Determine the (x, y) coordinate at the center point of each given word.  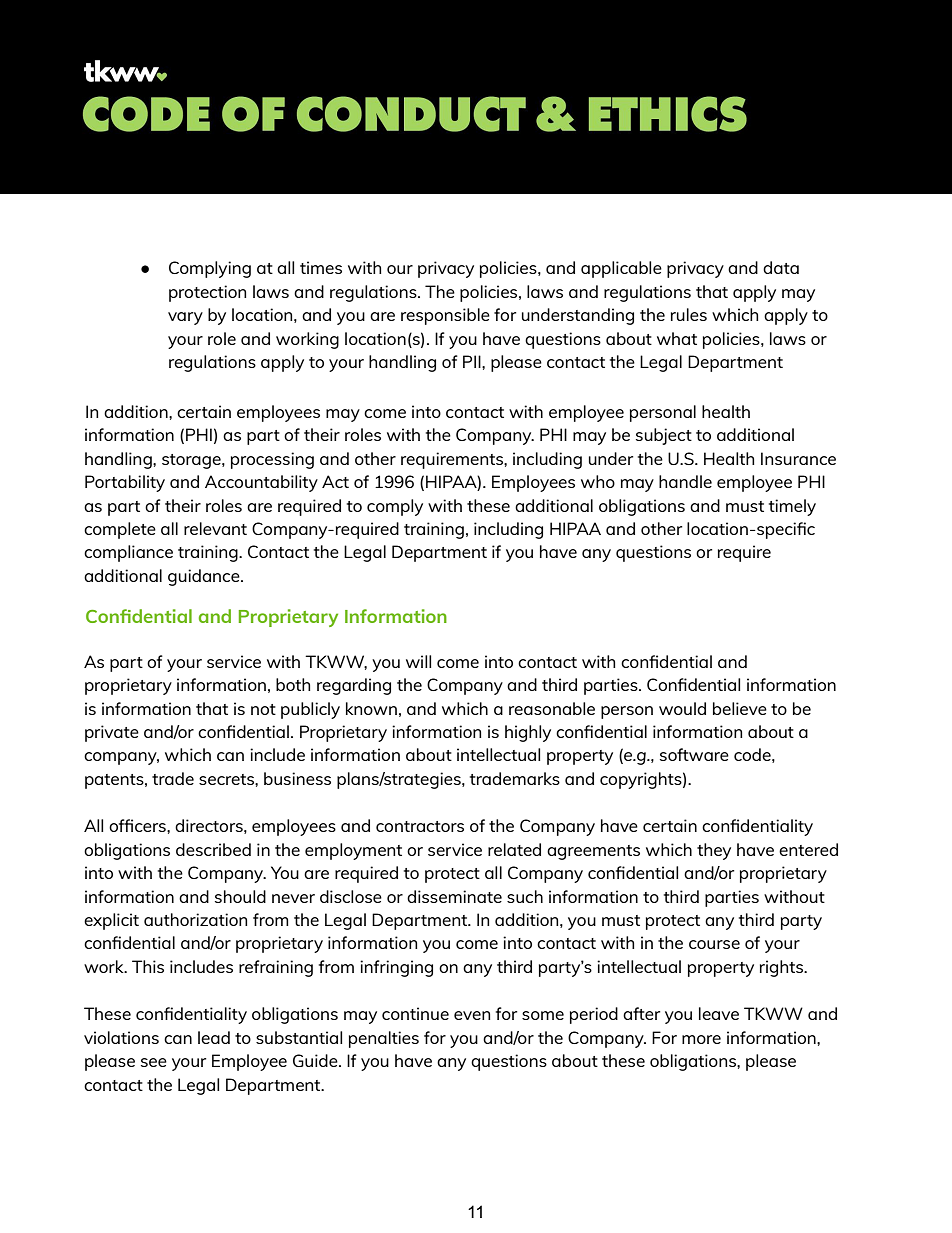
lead (214, 1037)
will (418, 661)
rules (689, 314)
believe (740, 708)
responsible (445, 316)
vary (185, 318)
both (293, 684)
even (472, 1015)
